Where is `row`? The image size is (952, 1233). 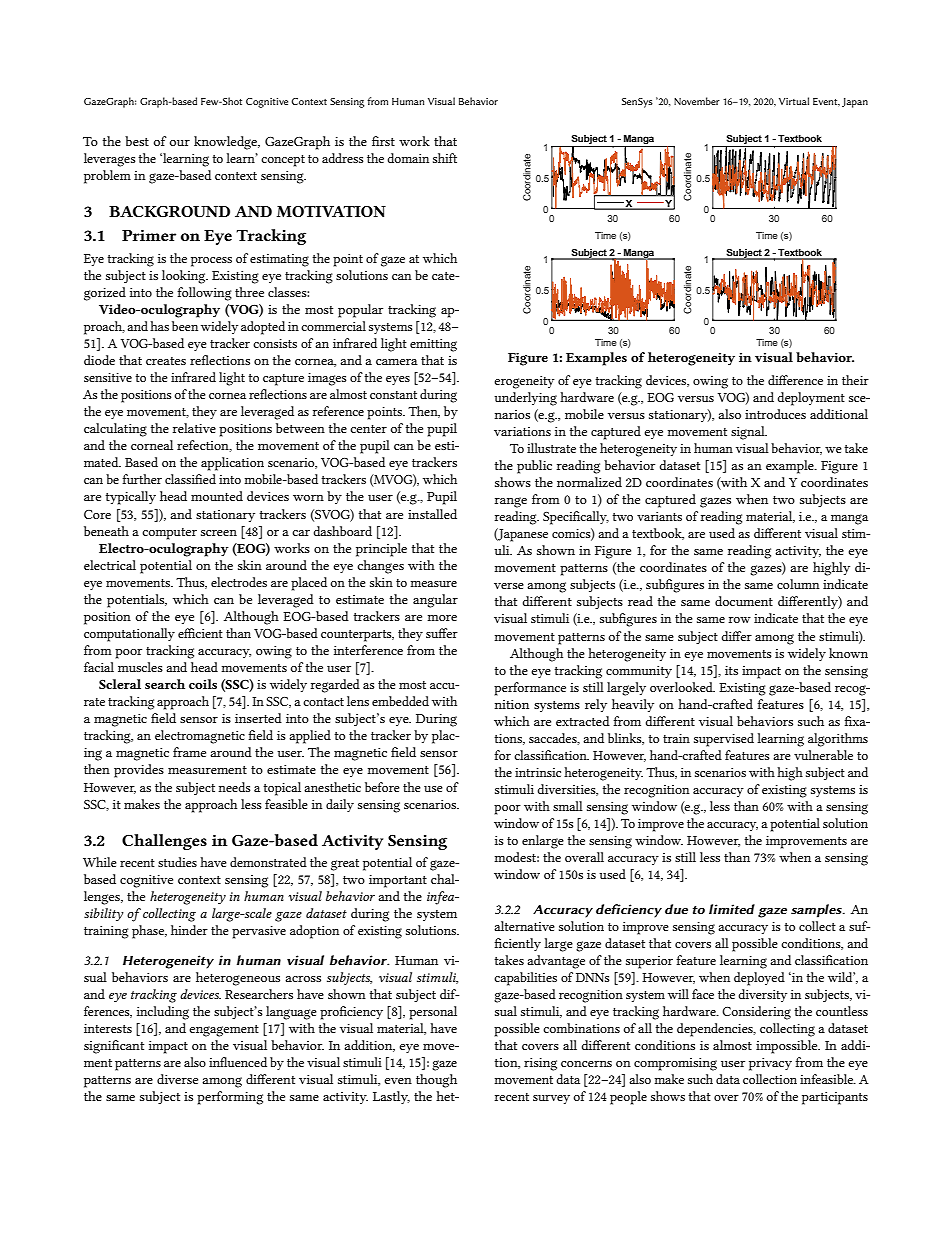 row is located at coordinates (739, 620).
